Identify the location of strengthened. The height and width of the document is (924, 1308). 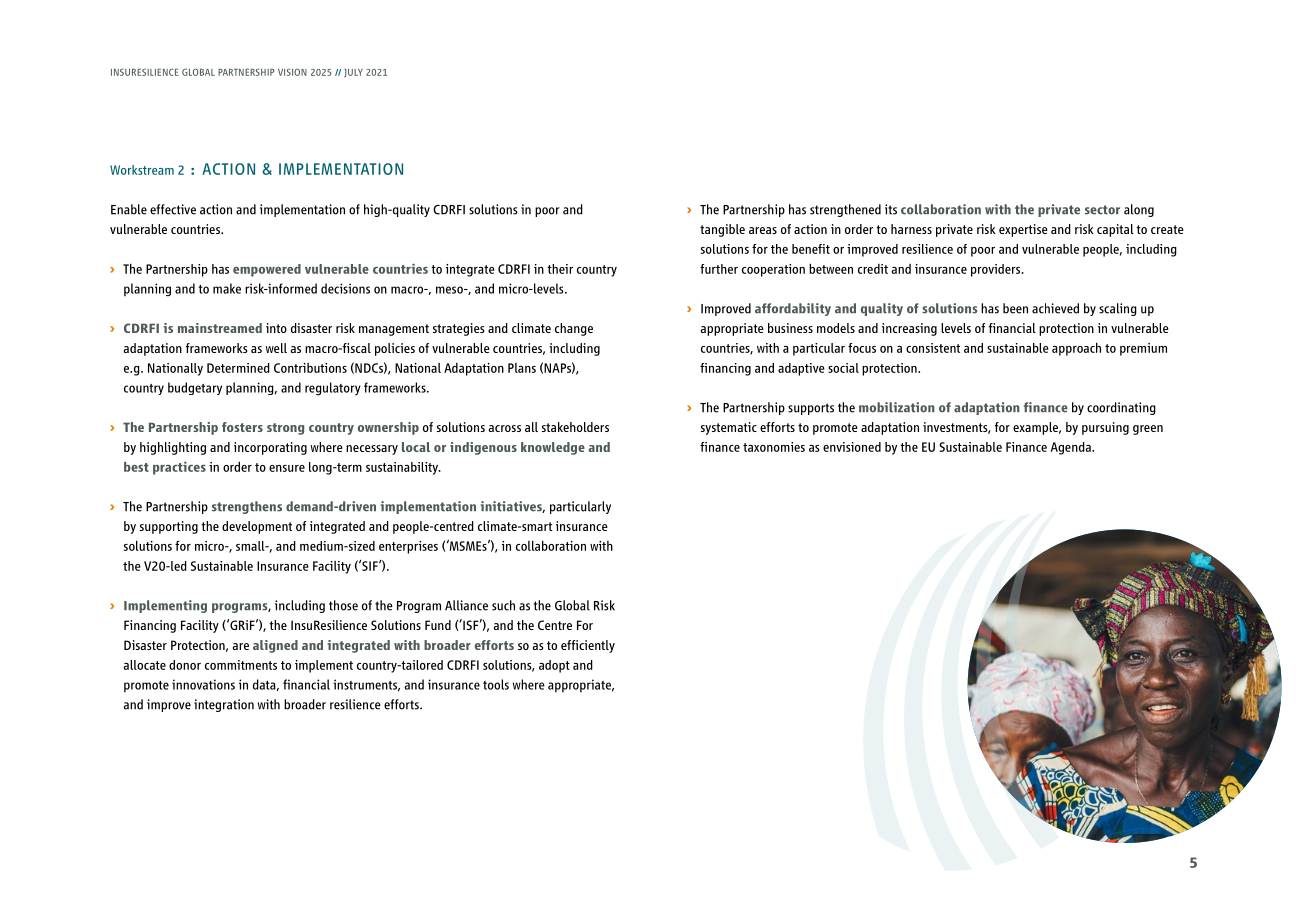
(845, 210).
